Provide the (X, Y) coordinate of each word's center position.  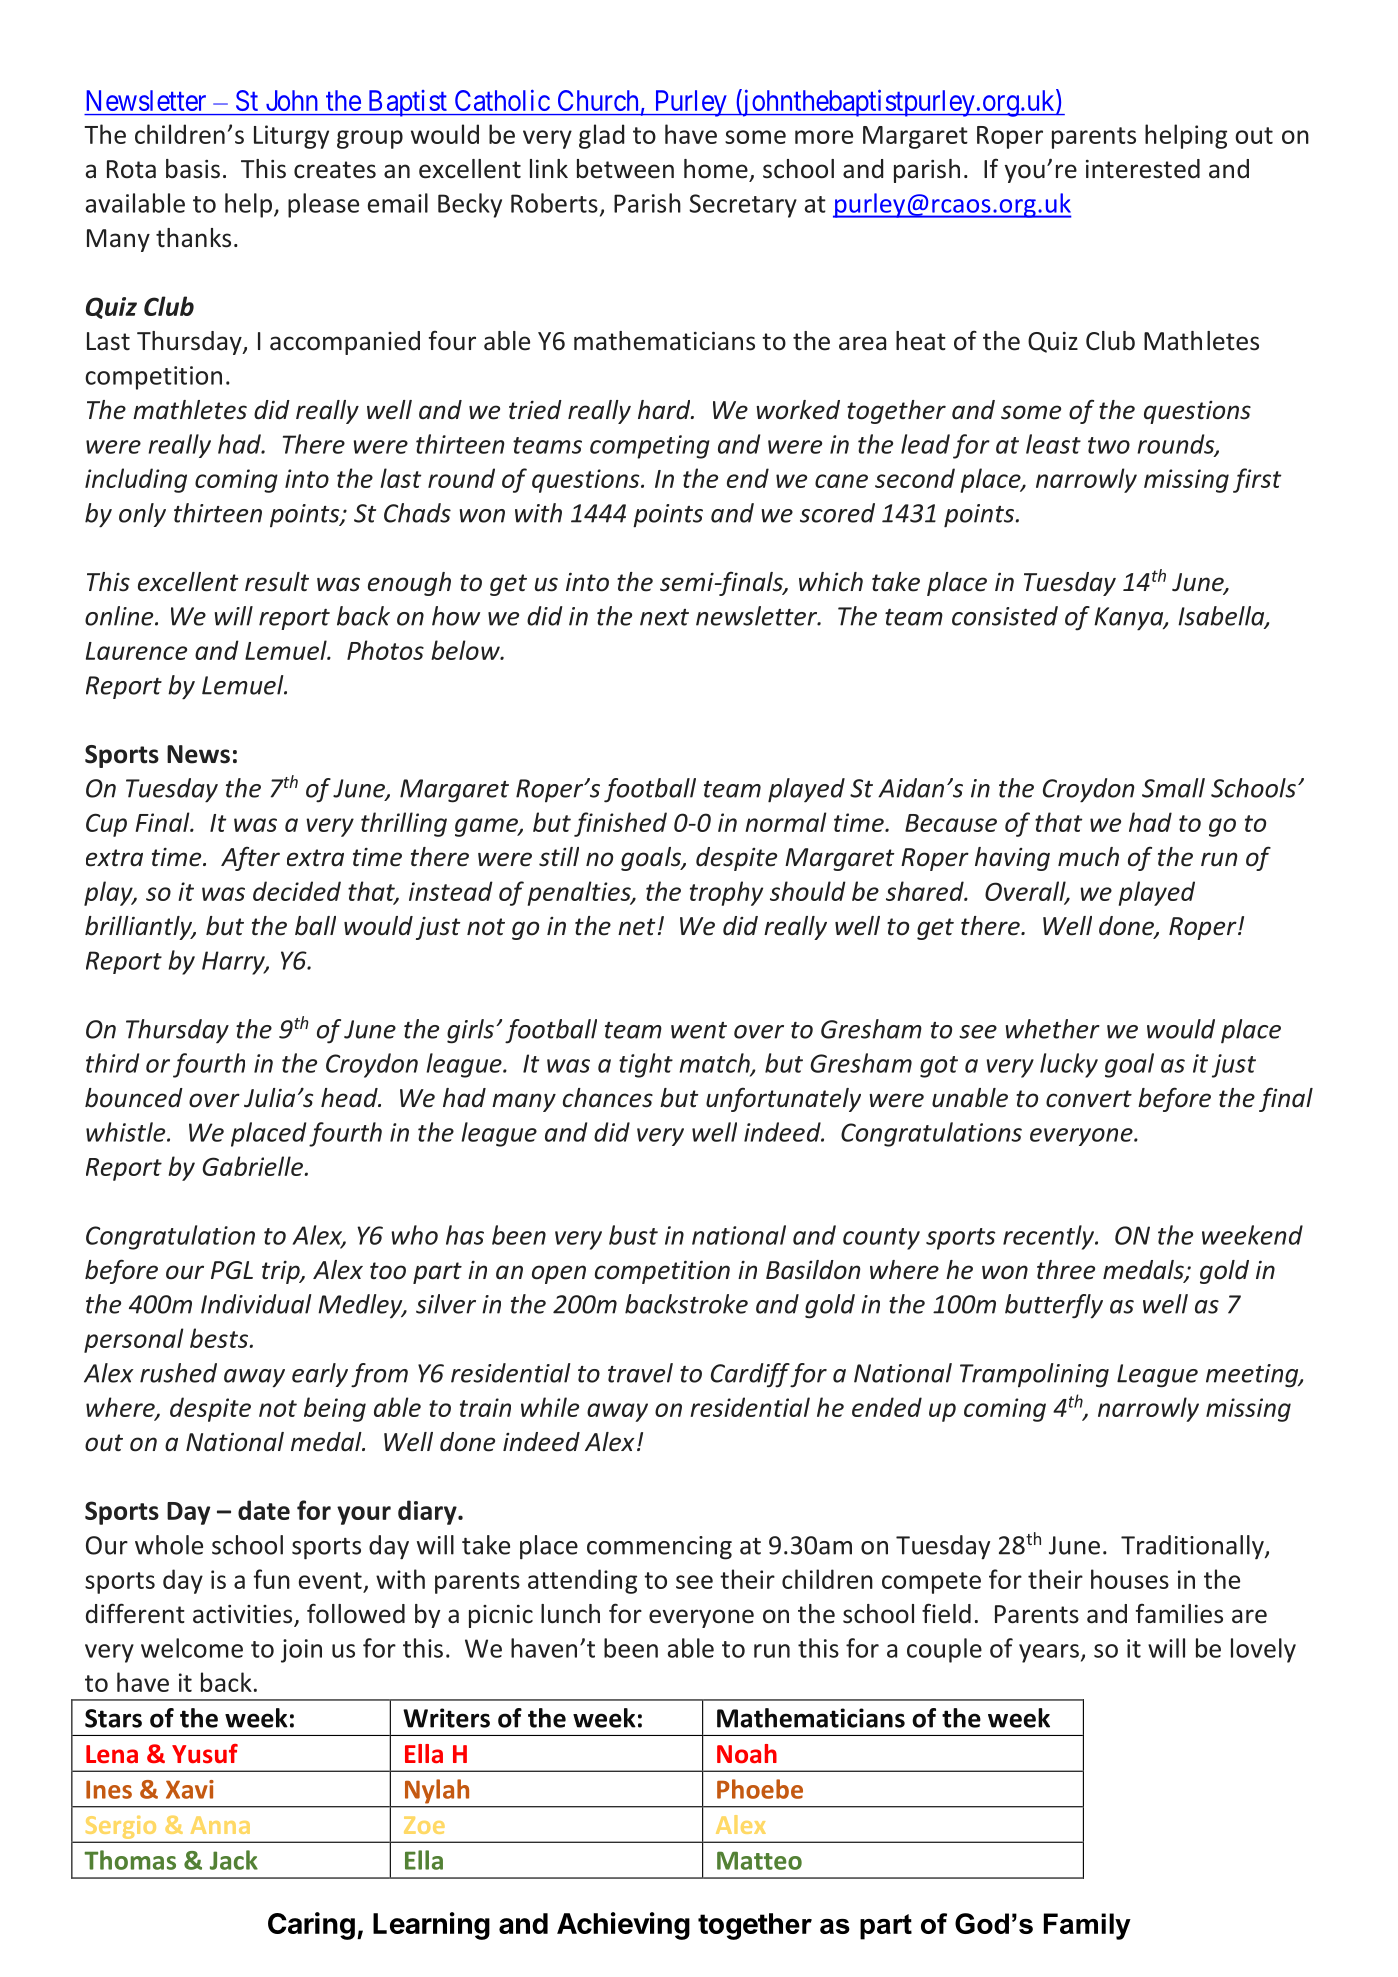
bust (633, 1235)
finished (620, 824)
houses (1130, 1579)
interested (1143, 169)
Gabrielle (253, 1166)
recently (1050, 1237)
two (1109, 445)
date (264, 1510)
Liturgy (291, 137)
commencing (659, 1548)
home (716, 169)
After (250, 858)
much (1088, 857)
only (142, 515)
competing (650, 447)
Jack (234, 1860)
